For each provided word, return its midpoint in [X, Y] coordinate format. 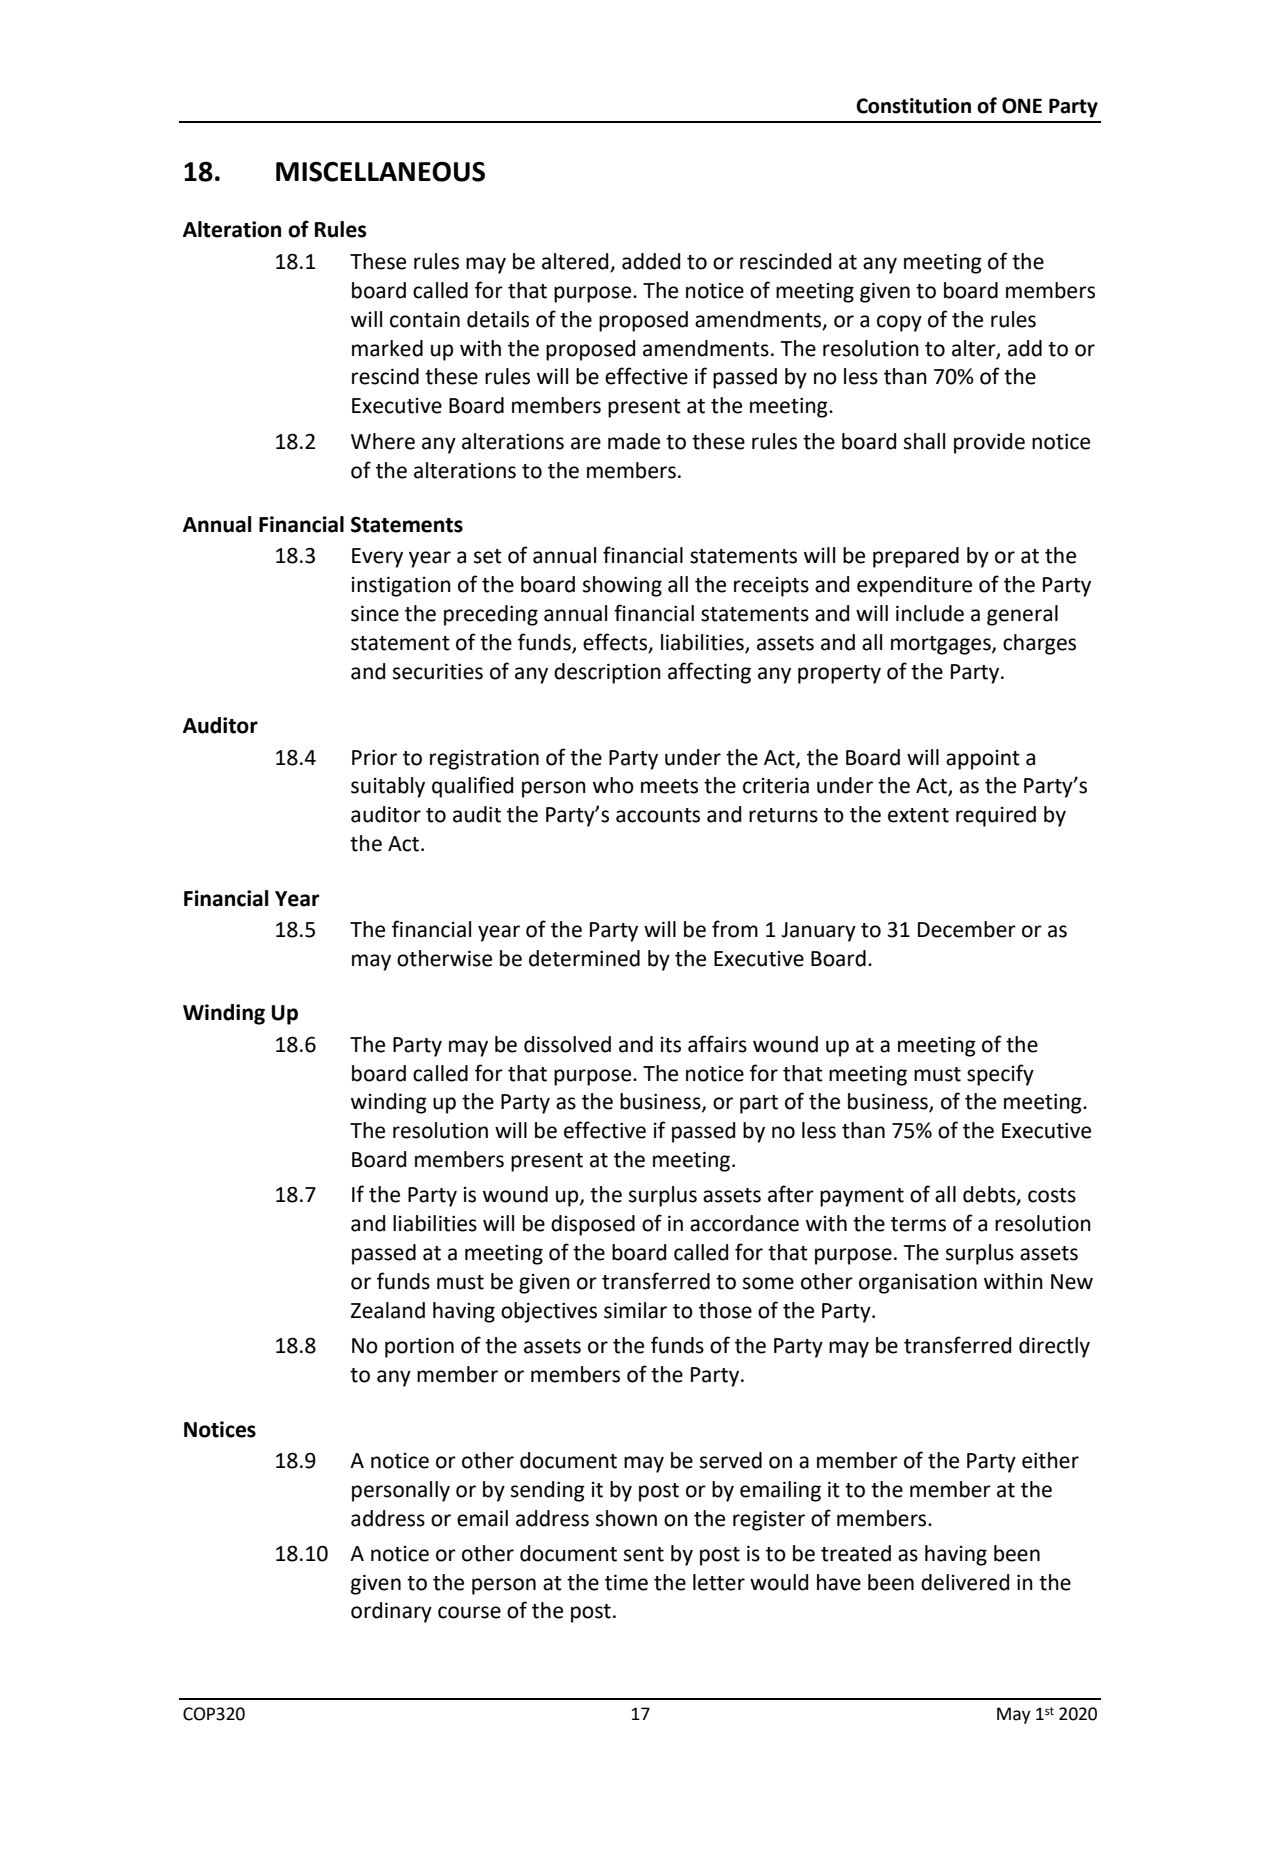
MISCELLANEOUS [380, 172]
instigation [401, 586]
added [651, 261]
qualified [472, 787]
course [469, 1612]
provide [989, 443]
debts [990, 1195]
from [735, 929]
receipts [771, 587]
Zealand [388, 1310]
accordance [744, 1223]
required [996, 816]
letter [719, 1582]
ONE [1022, 106]
